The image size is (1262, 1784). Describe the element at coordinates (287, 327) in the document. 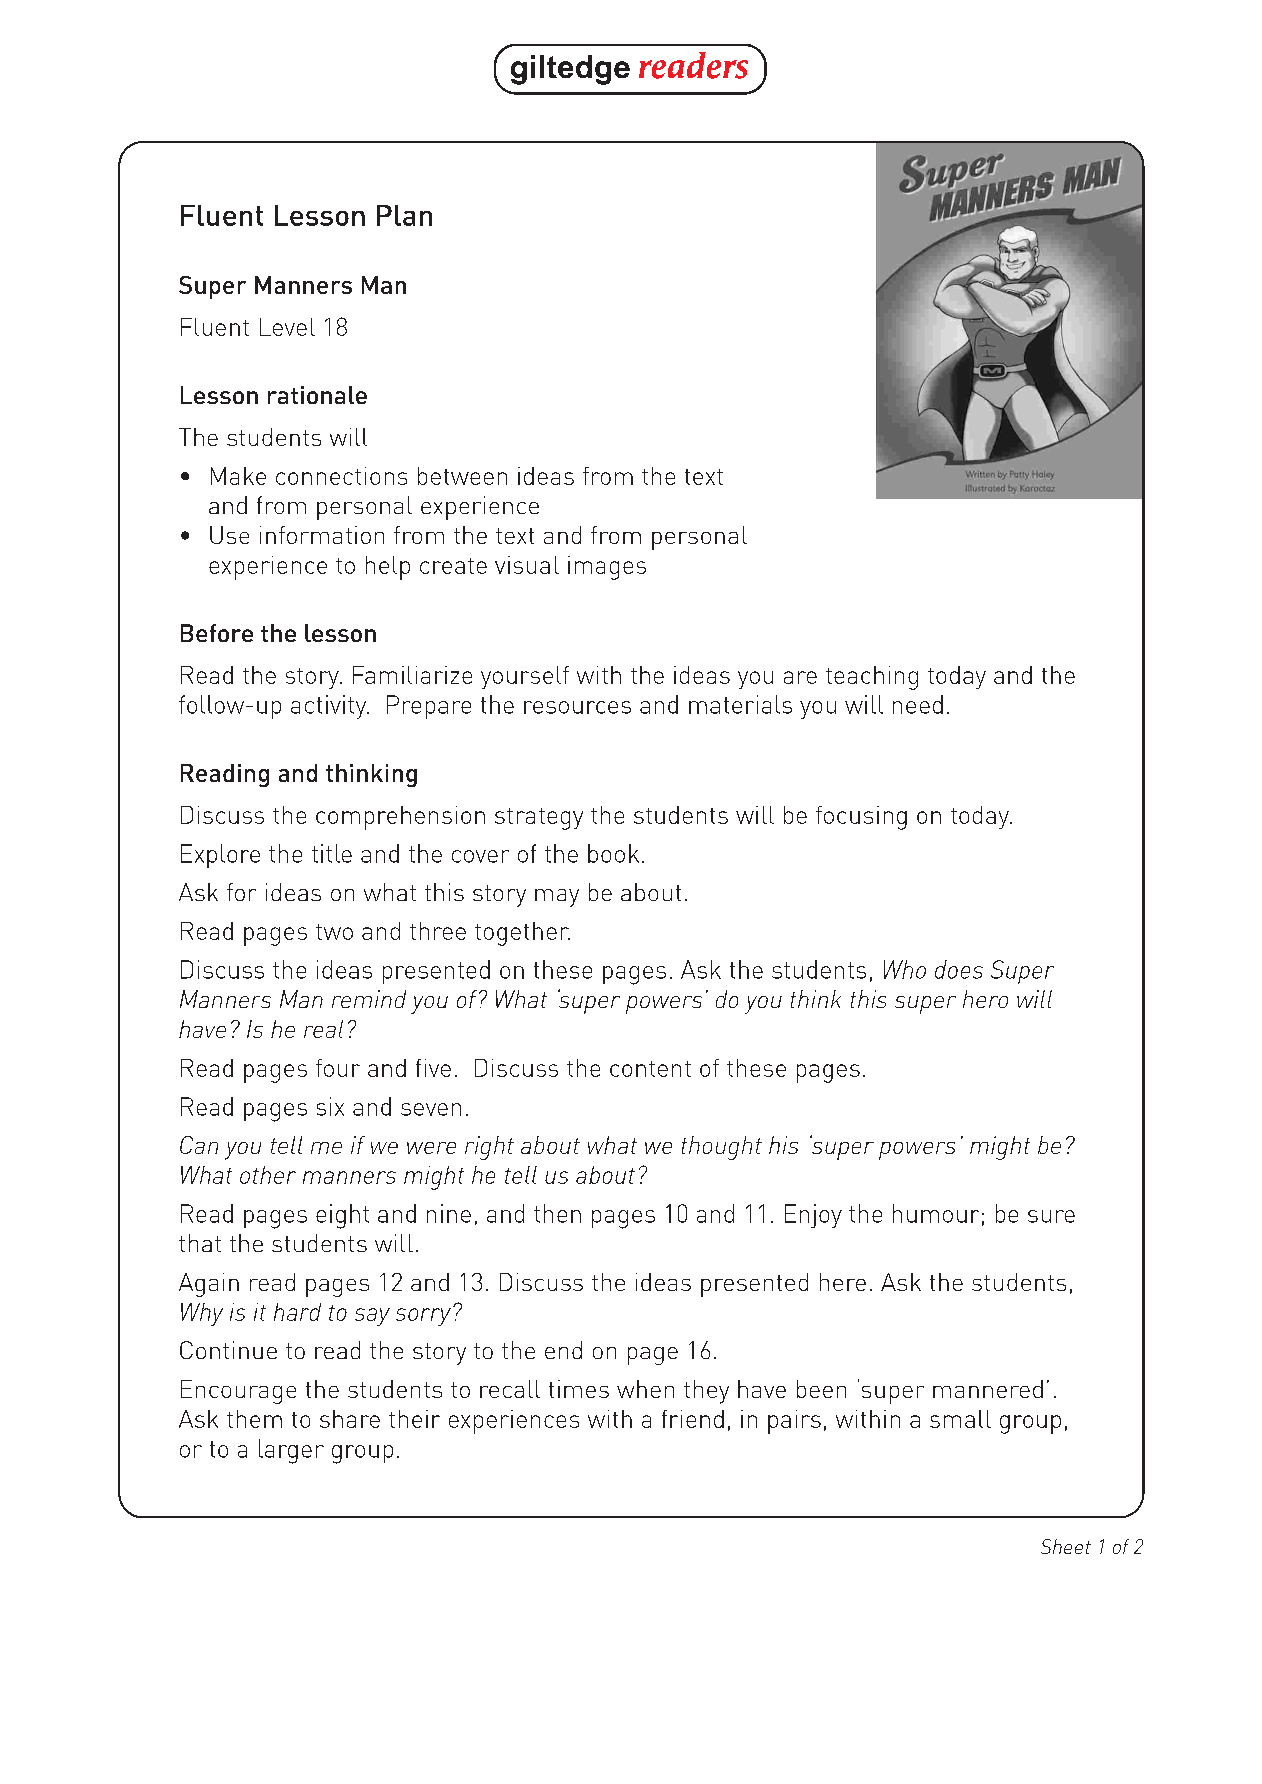

I see `Level` at that location.
